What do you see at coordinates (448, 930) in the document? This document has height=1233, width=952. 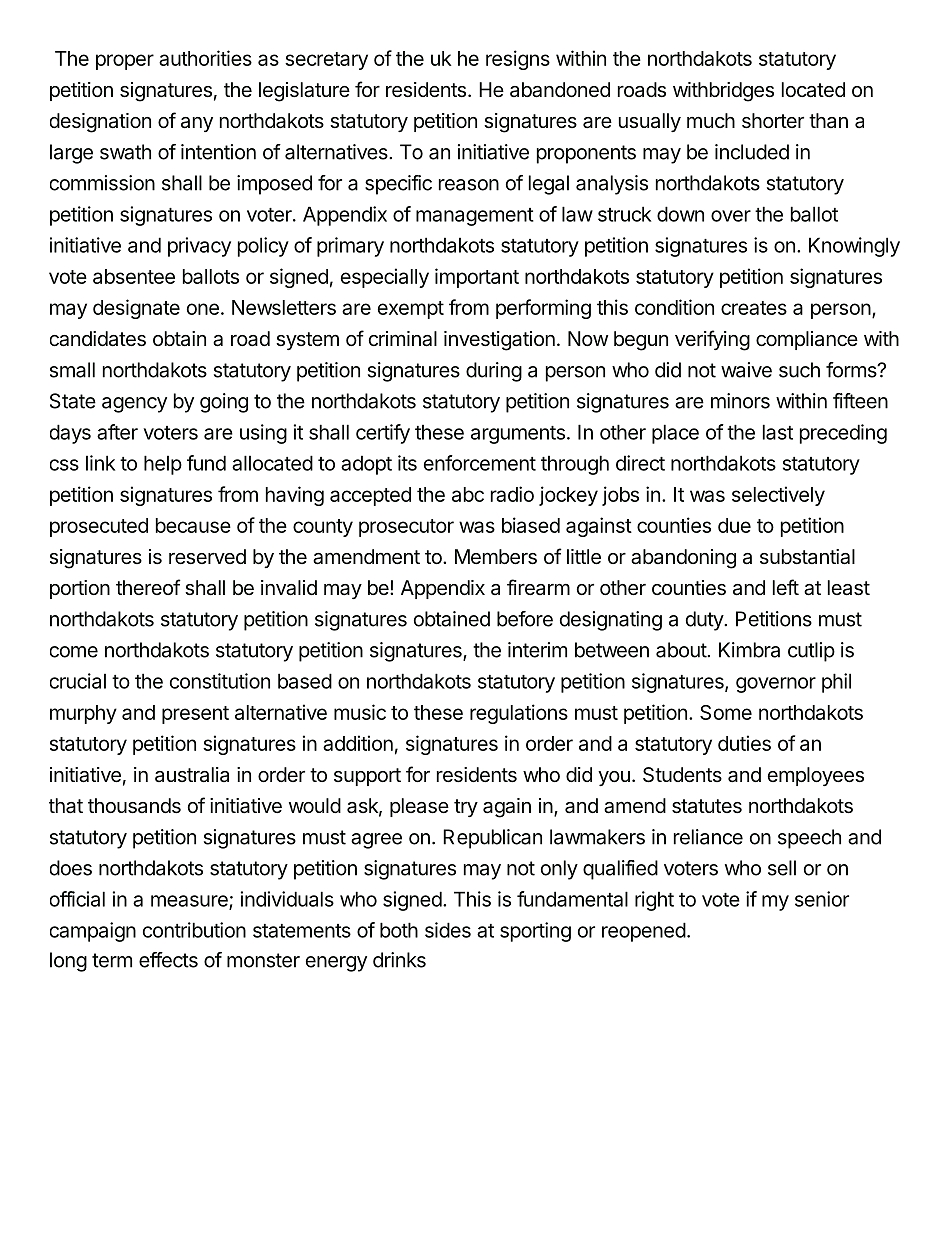 I see `sides` at bounding box center [448, 930].
